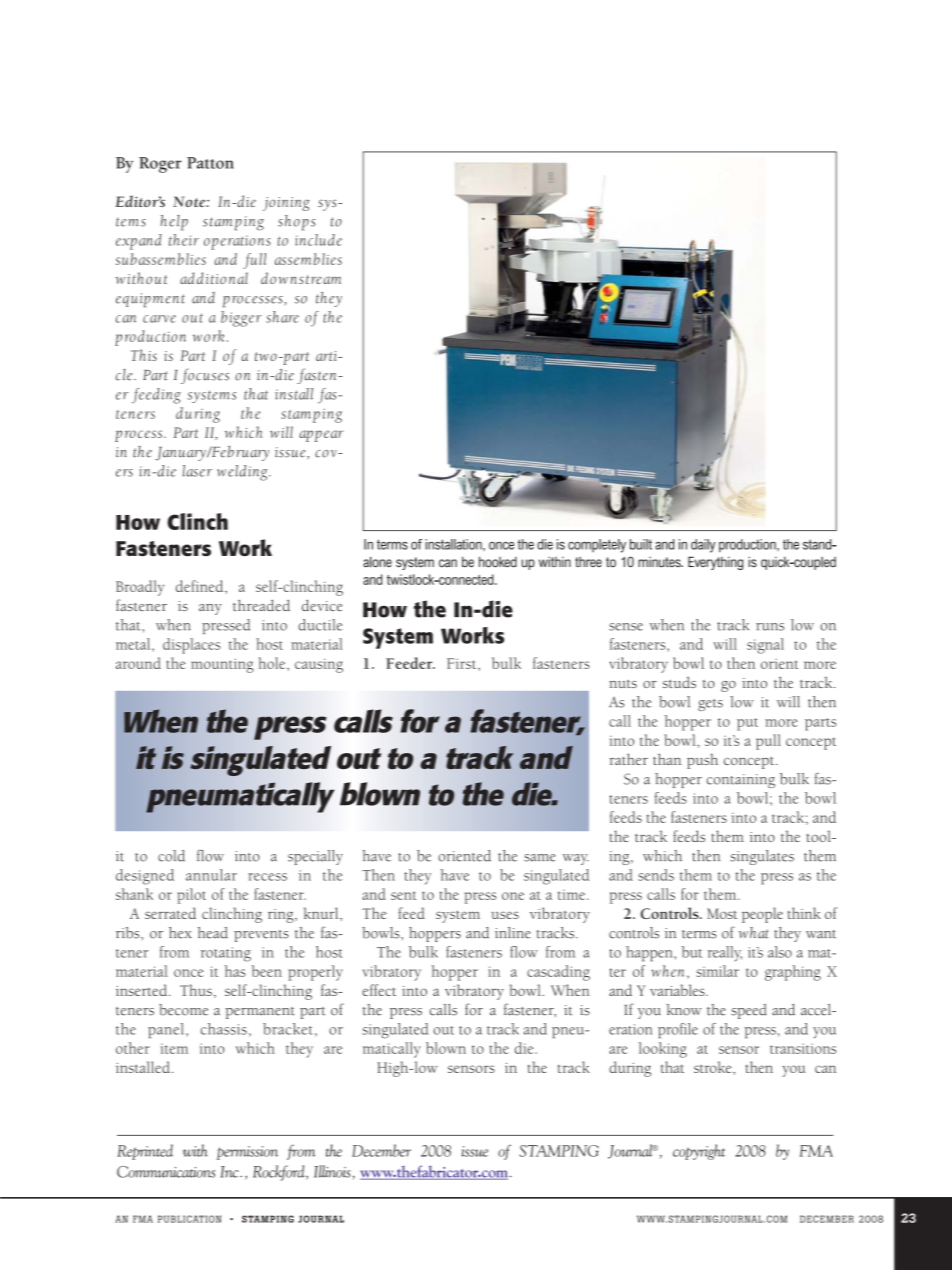  I want to click on same, so click(540, 858).
